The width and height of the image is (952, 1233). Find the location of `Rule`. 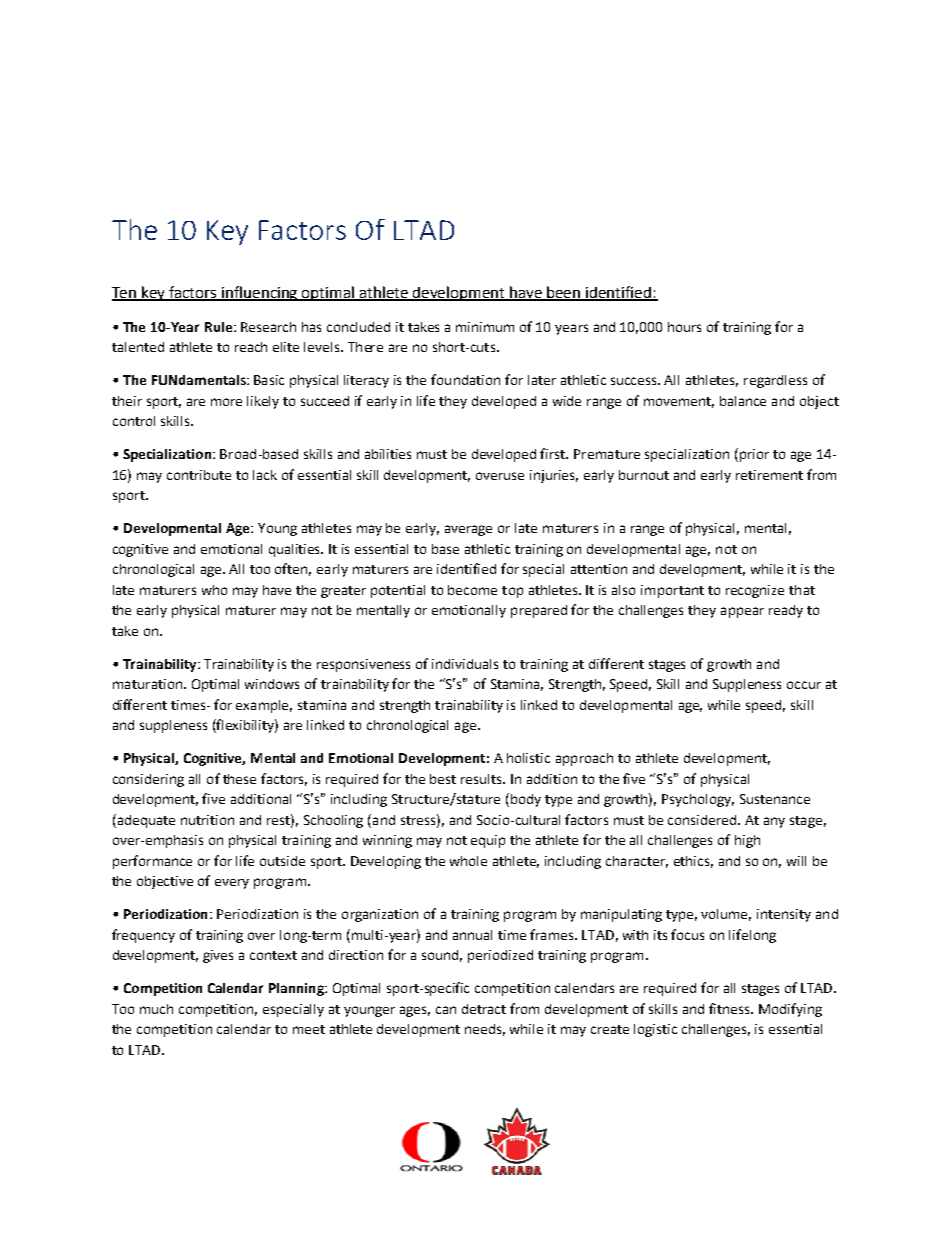

Rule is located at coordinates (218, 327).
